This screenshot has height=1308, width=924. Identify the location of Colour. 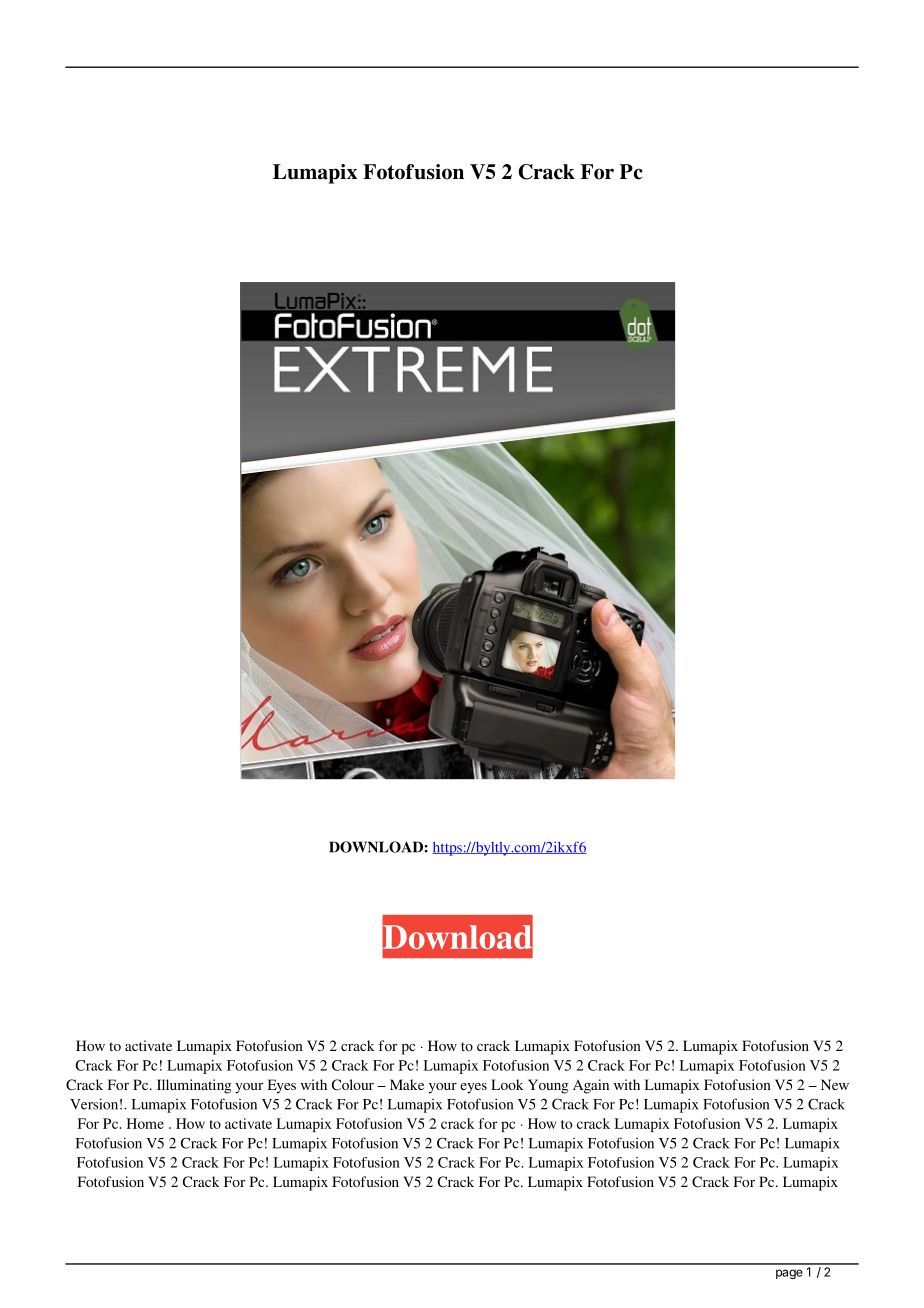
(353, 1084).
